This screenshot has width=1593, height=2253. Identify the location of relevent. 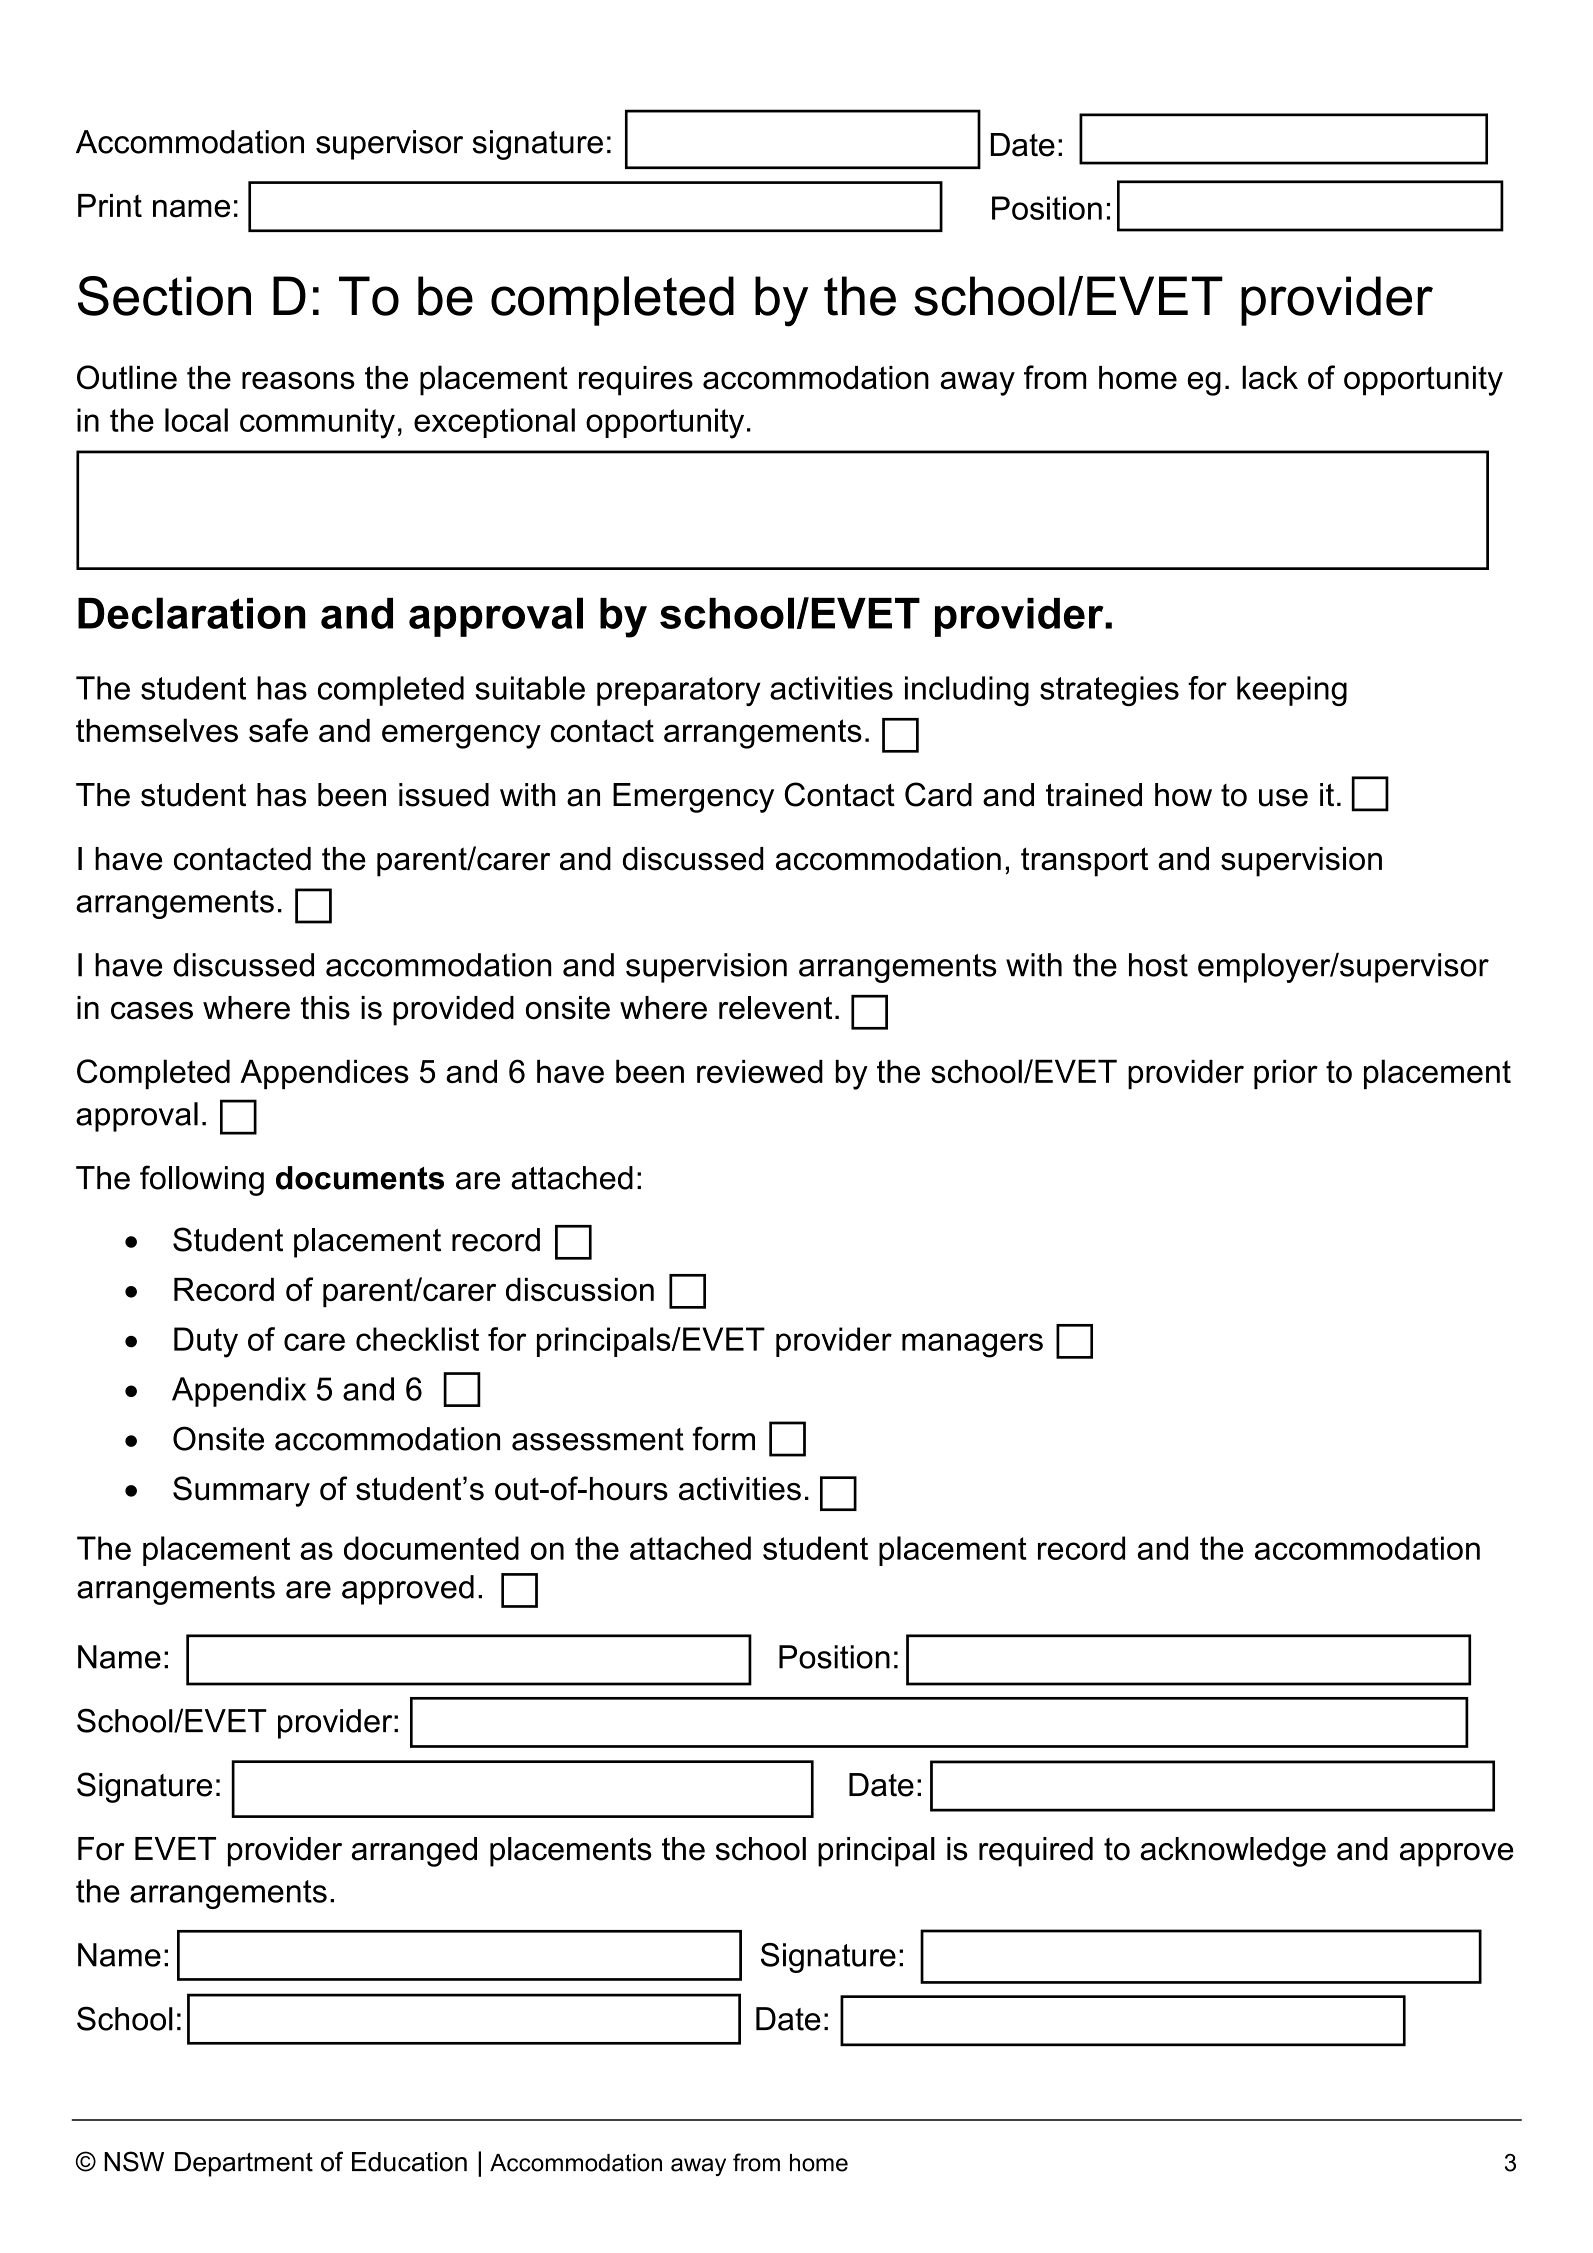
(775, 1008).
